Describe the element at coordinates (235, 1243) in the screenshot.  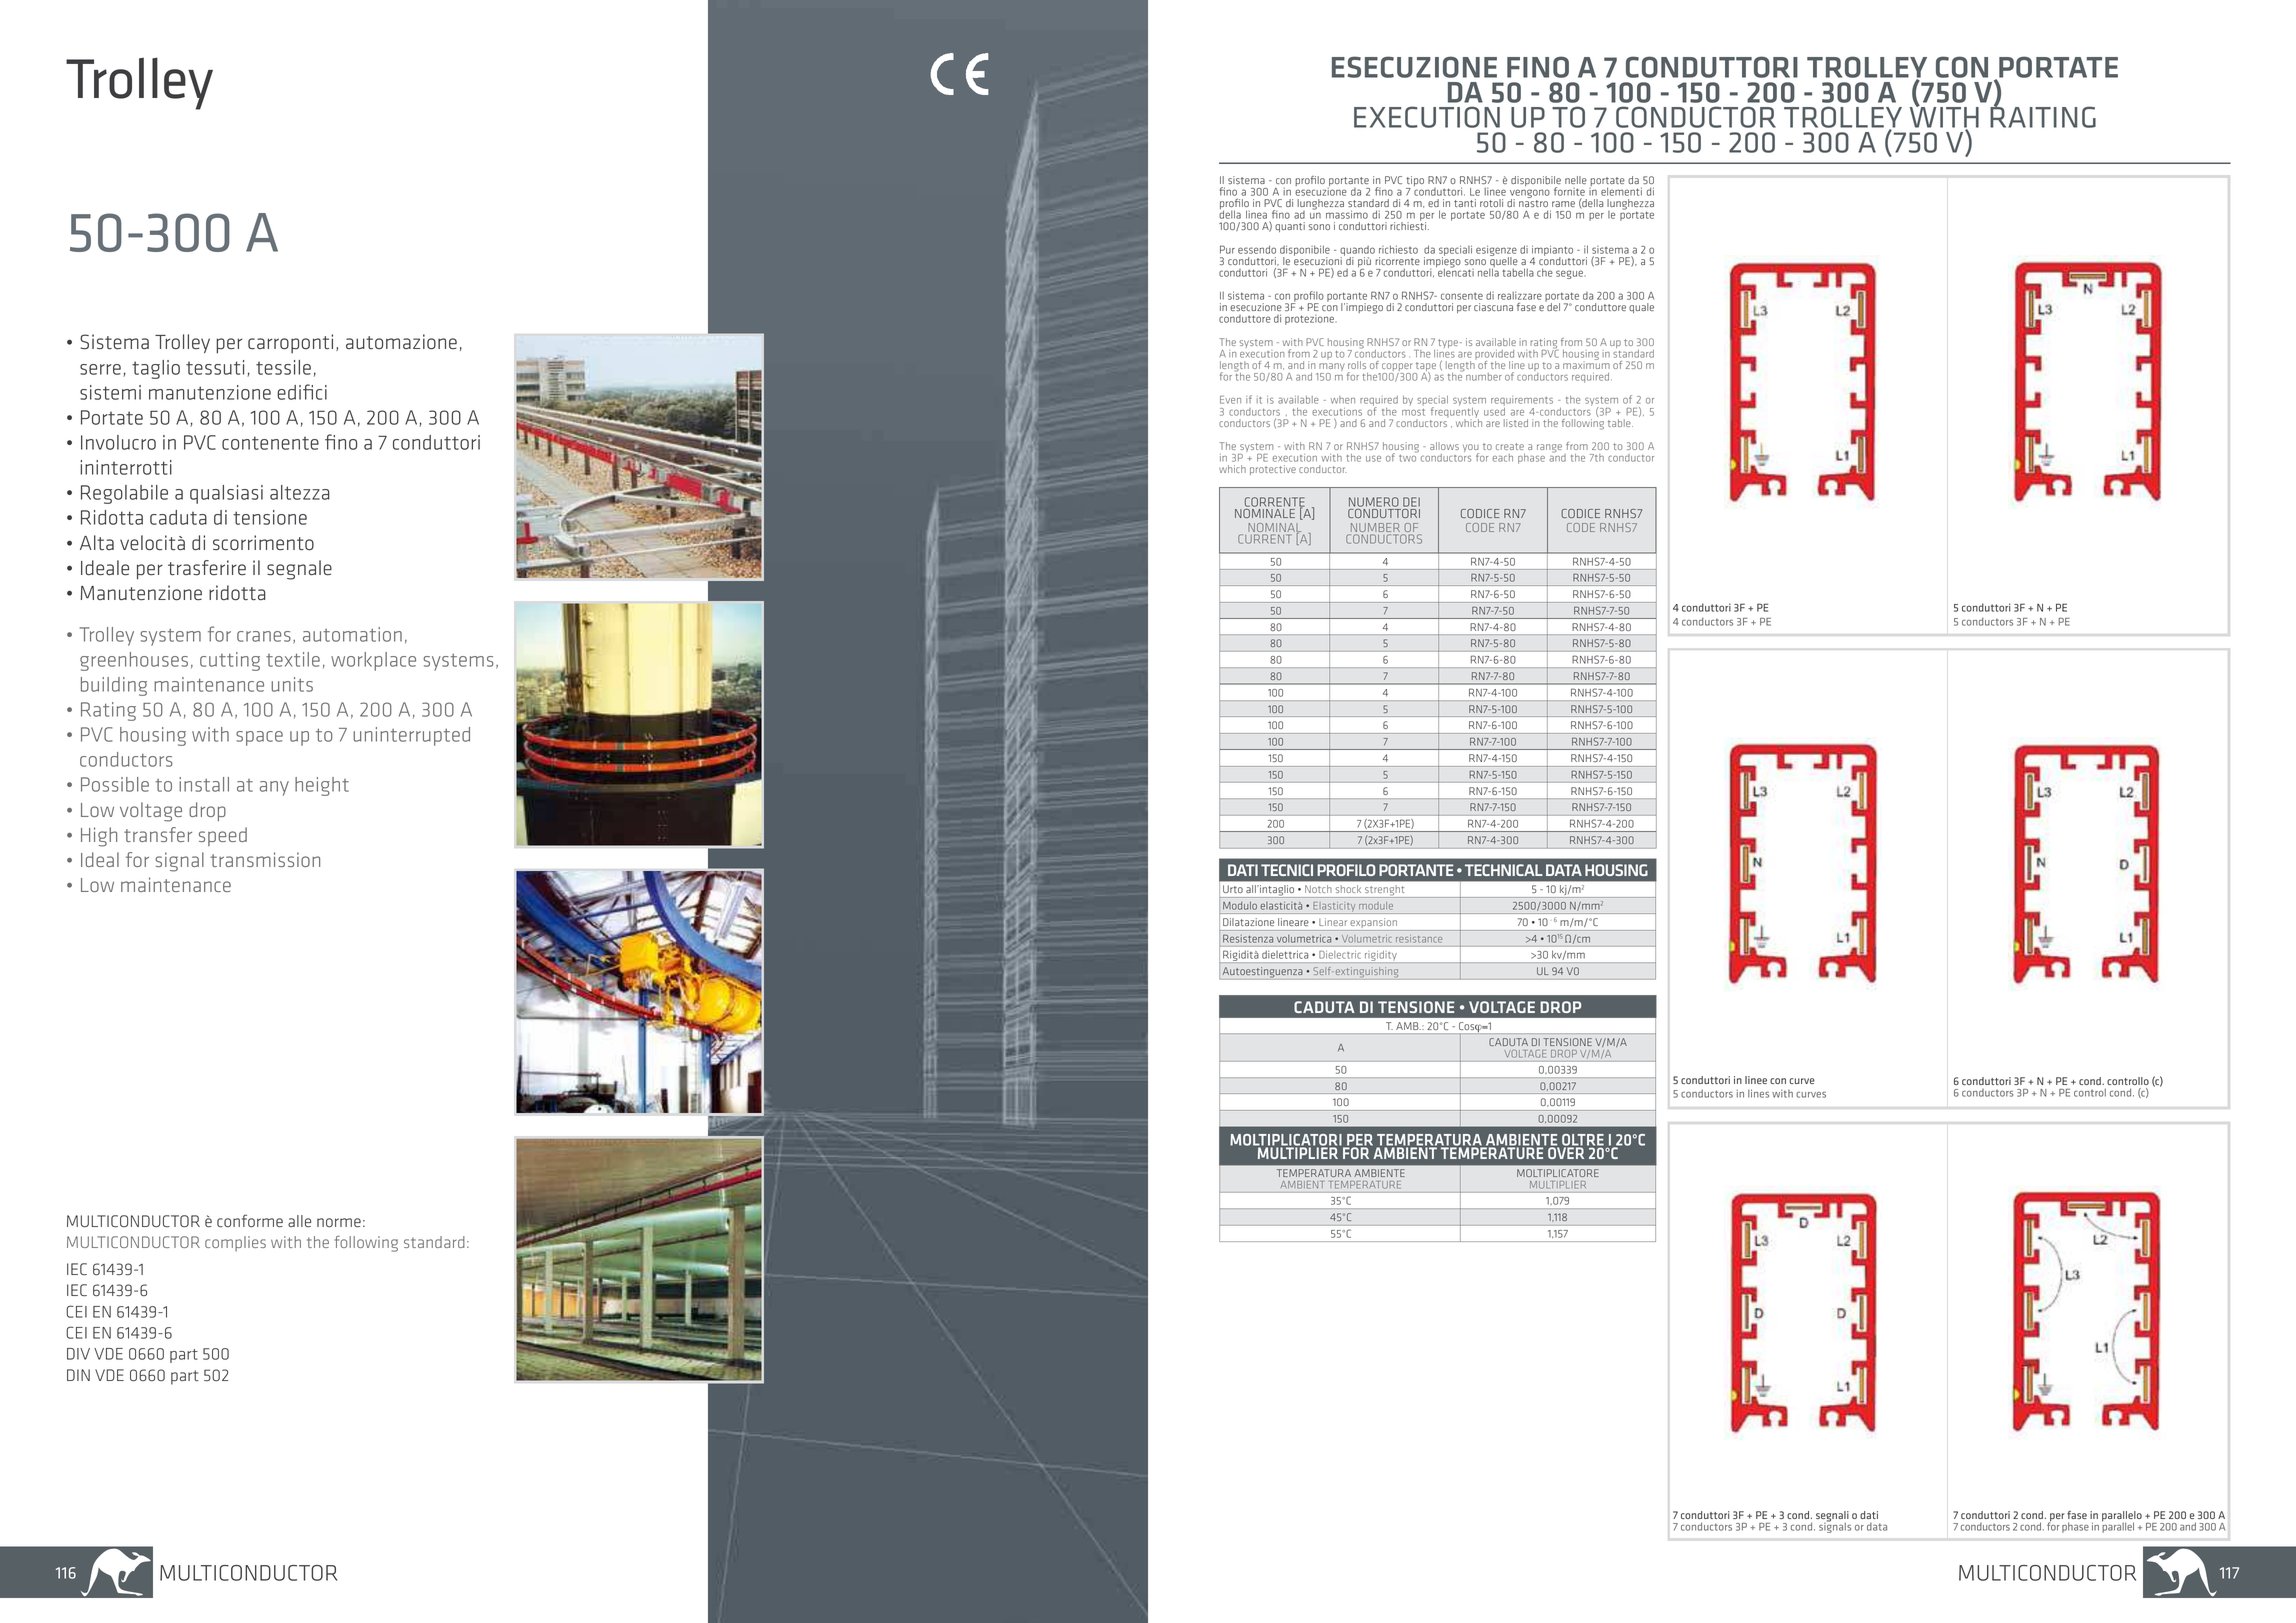
I see `complies` at that location.
